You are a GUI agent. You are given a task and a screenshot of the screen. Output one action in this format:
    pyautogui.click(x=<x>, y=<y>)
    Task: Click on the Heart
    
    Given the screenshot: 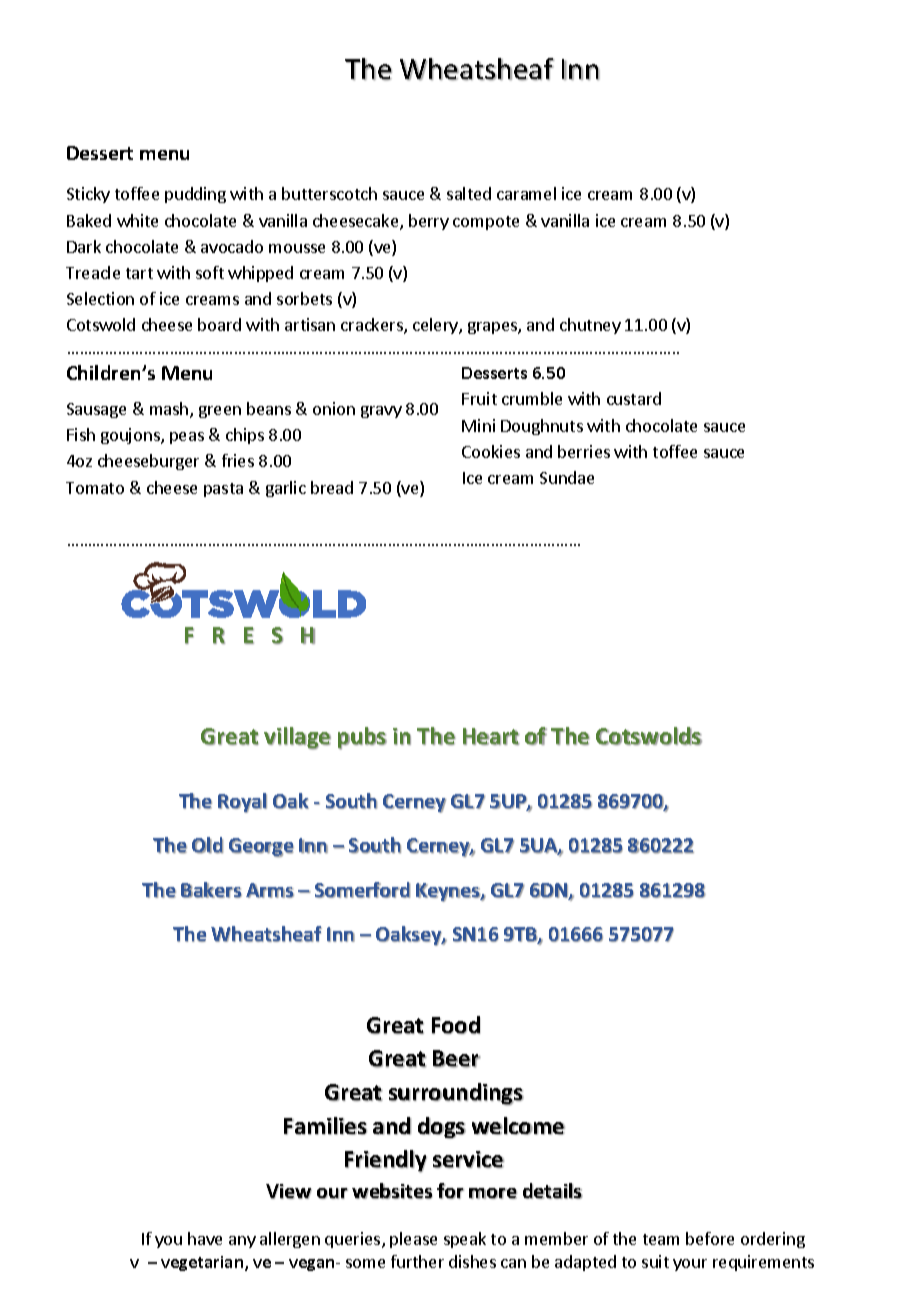 What is the action you would take?
    pyautogui.click(x=491, y=736)
